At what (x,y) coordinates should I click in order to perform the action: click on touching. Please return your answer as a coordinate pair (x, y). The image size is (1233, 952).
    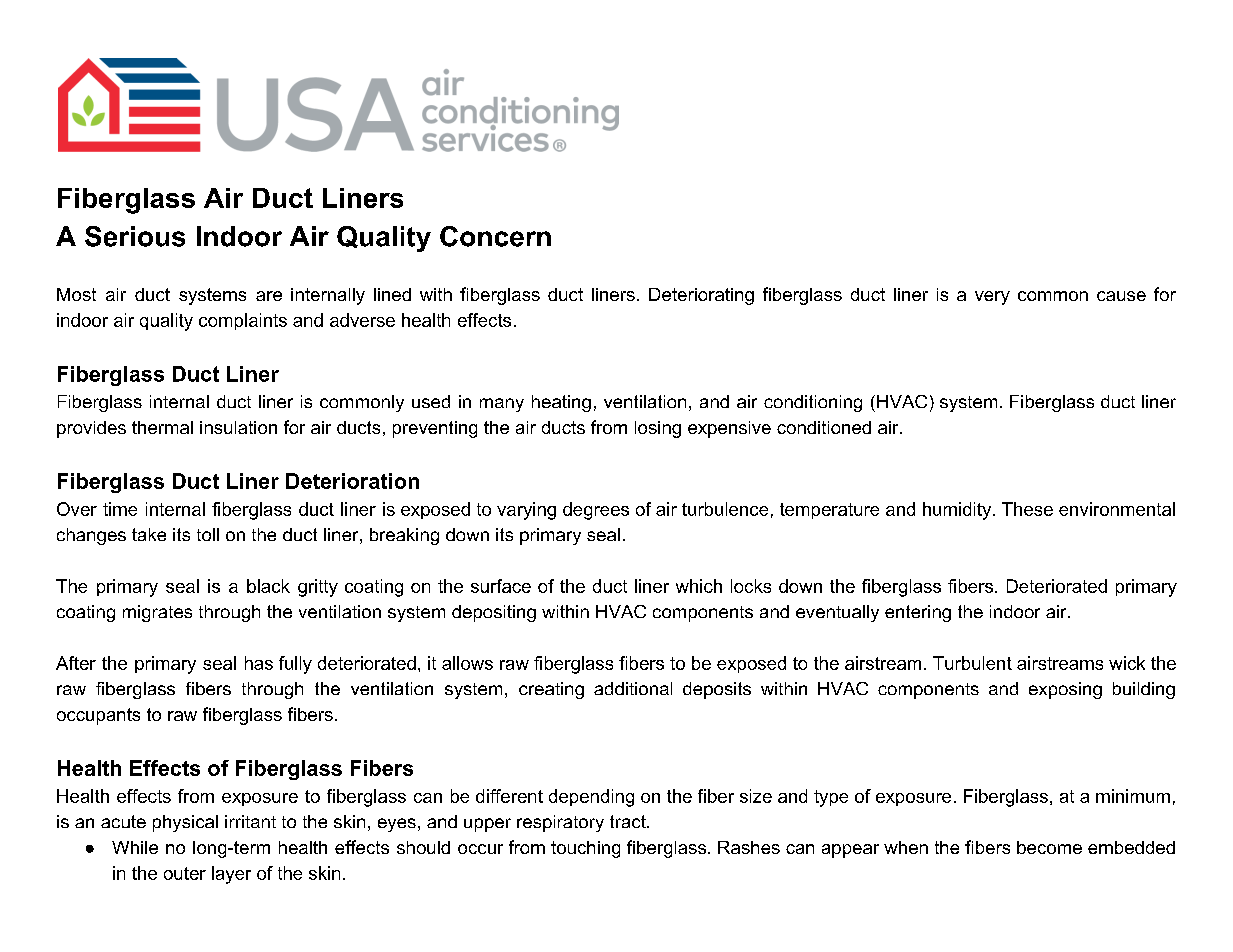
    Looking at the image, I should click on (585, 849).
